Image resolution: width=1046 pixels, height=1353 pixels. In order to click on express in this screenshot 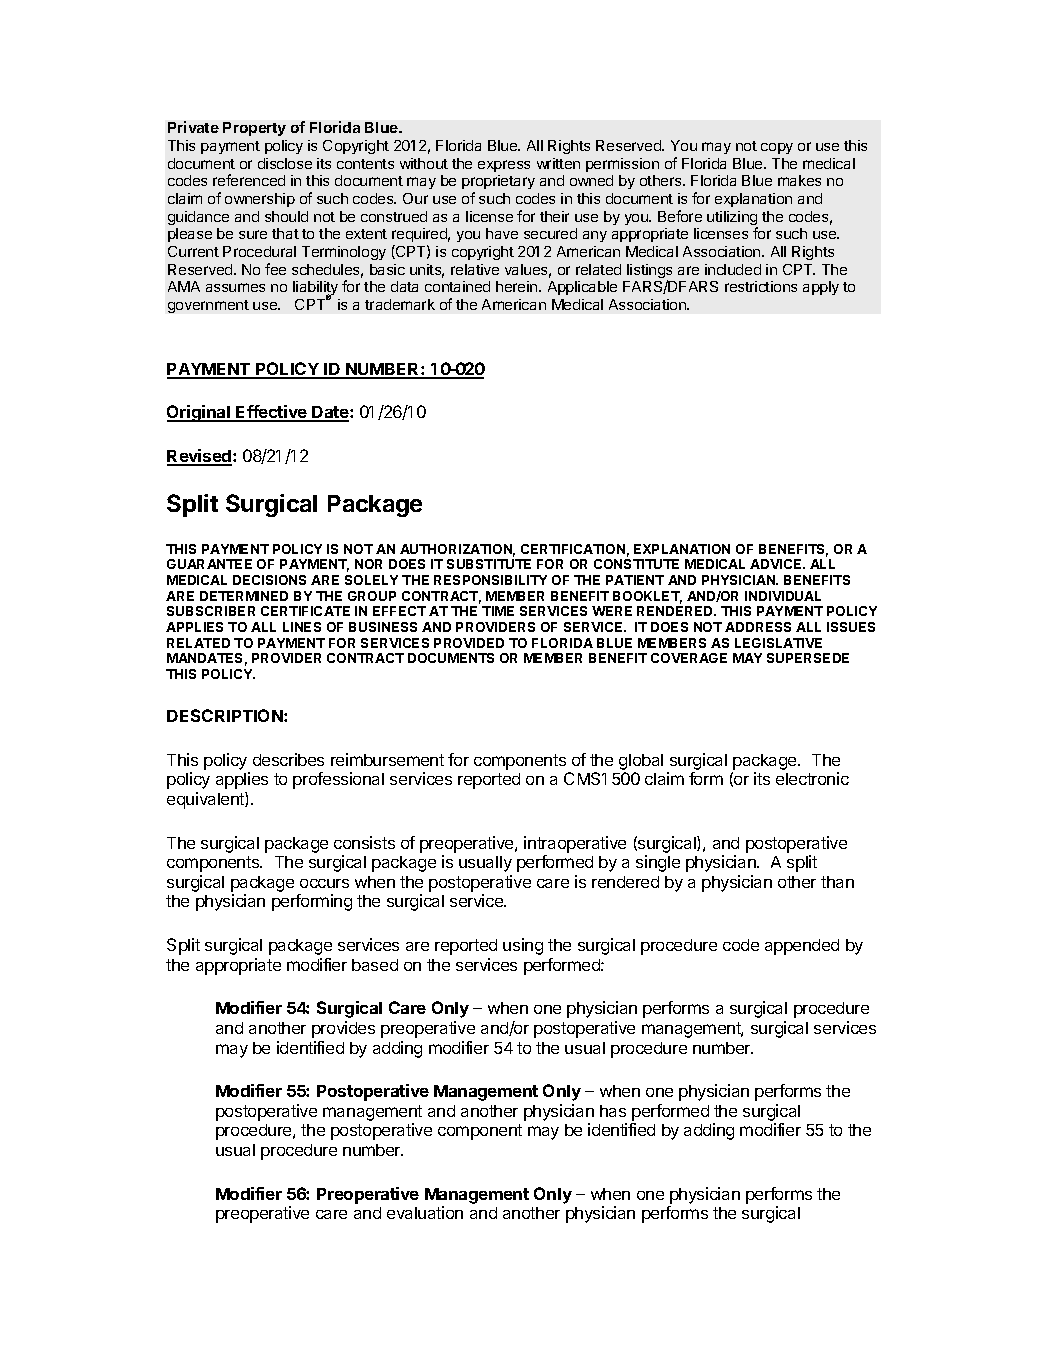, I will do `click(504, 166)`.
